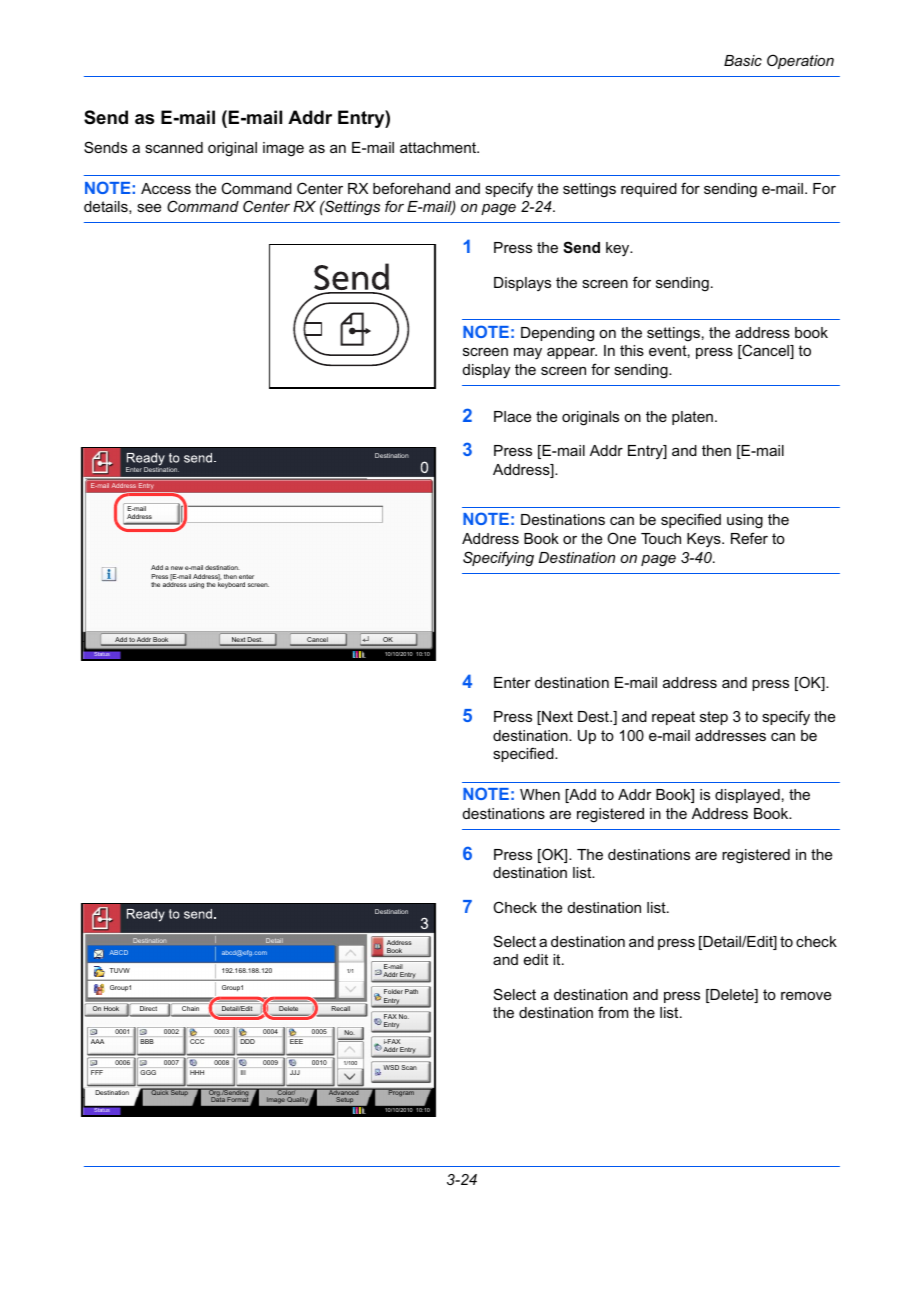  What do you see at coordinates (166, 188) in the document?
I see `Access` at bounding box center [166, 188].
